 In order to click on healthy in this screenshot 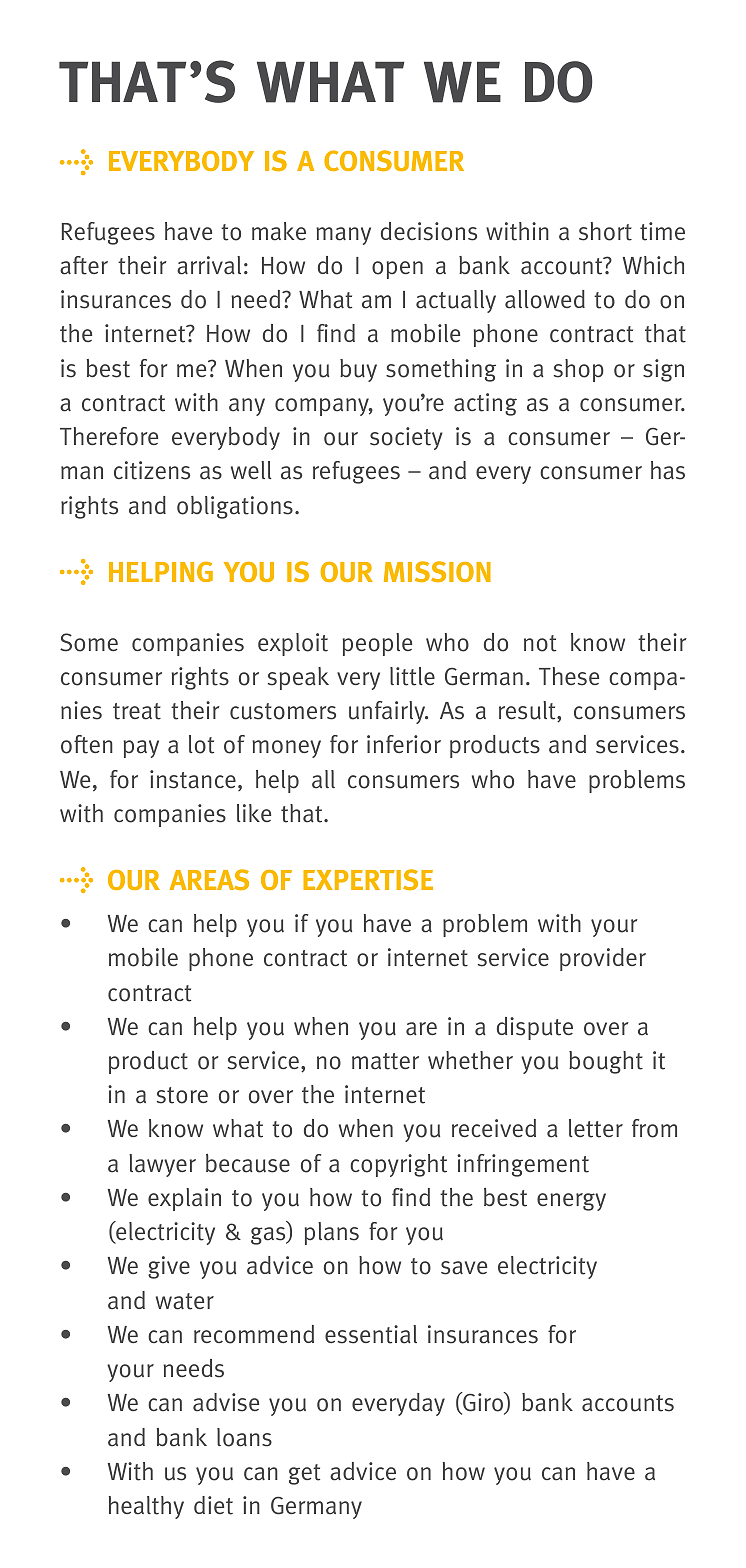, I will do `click(146, 1507)`.
